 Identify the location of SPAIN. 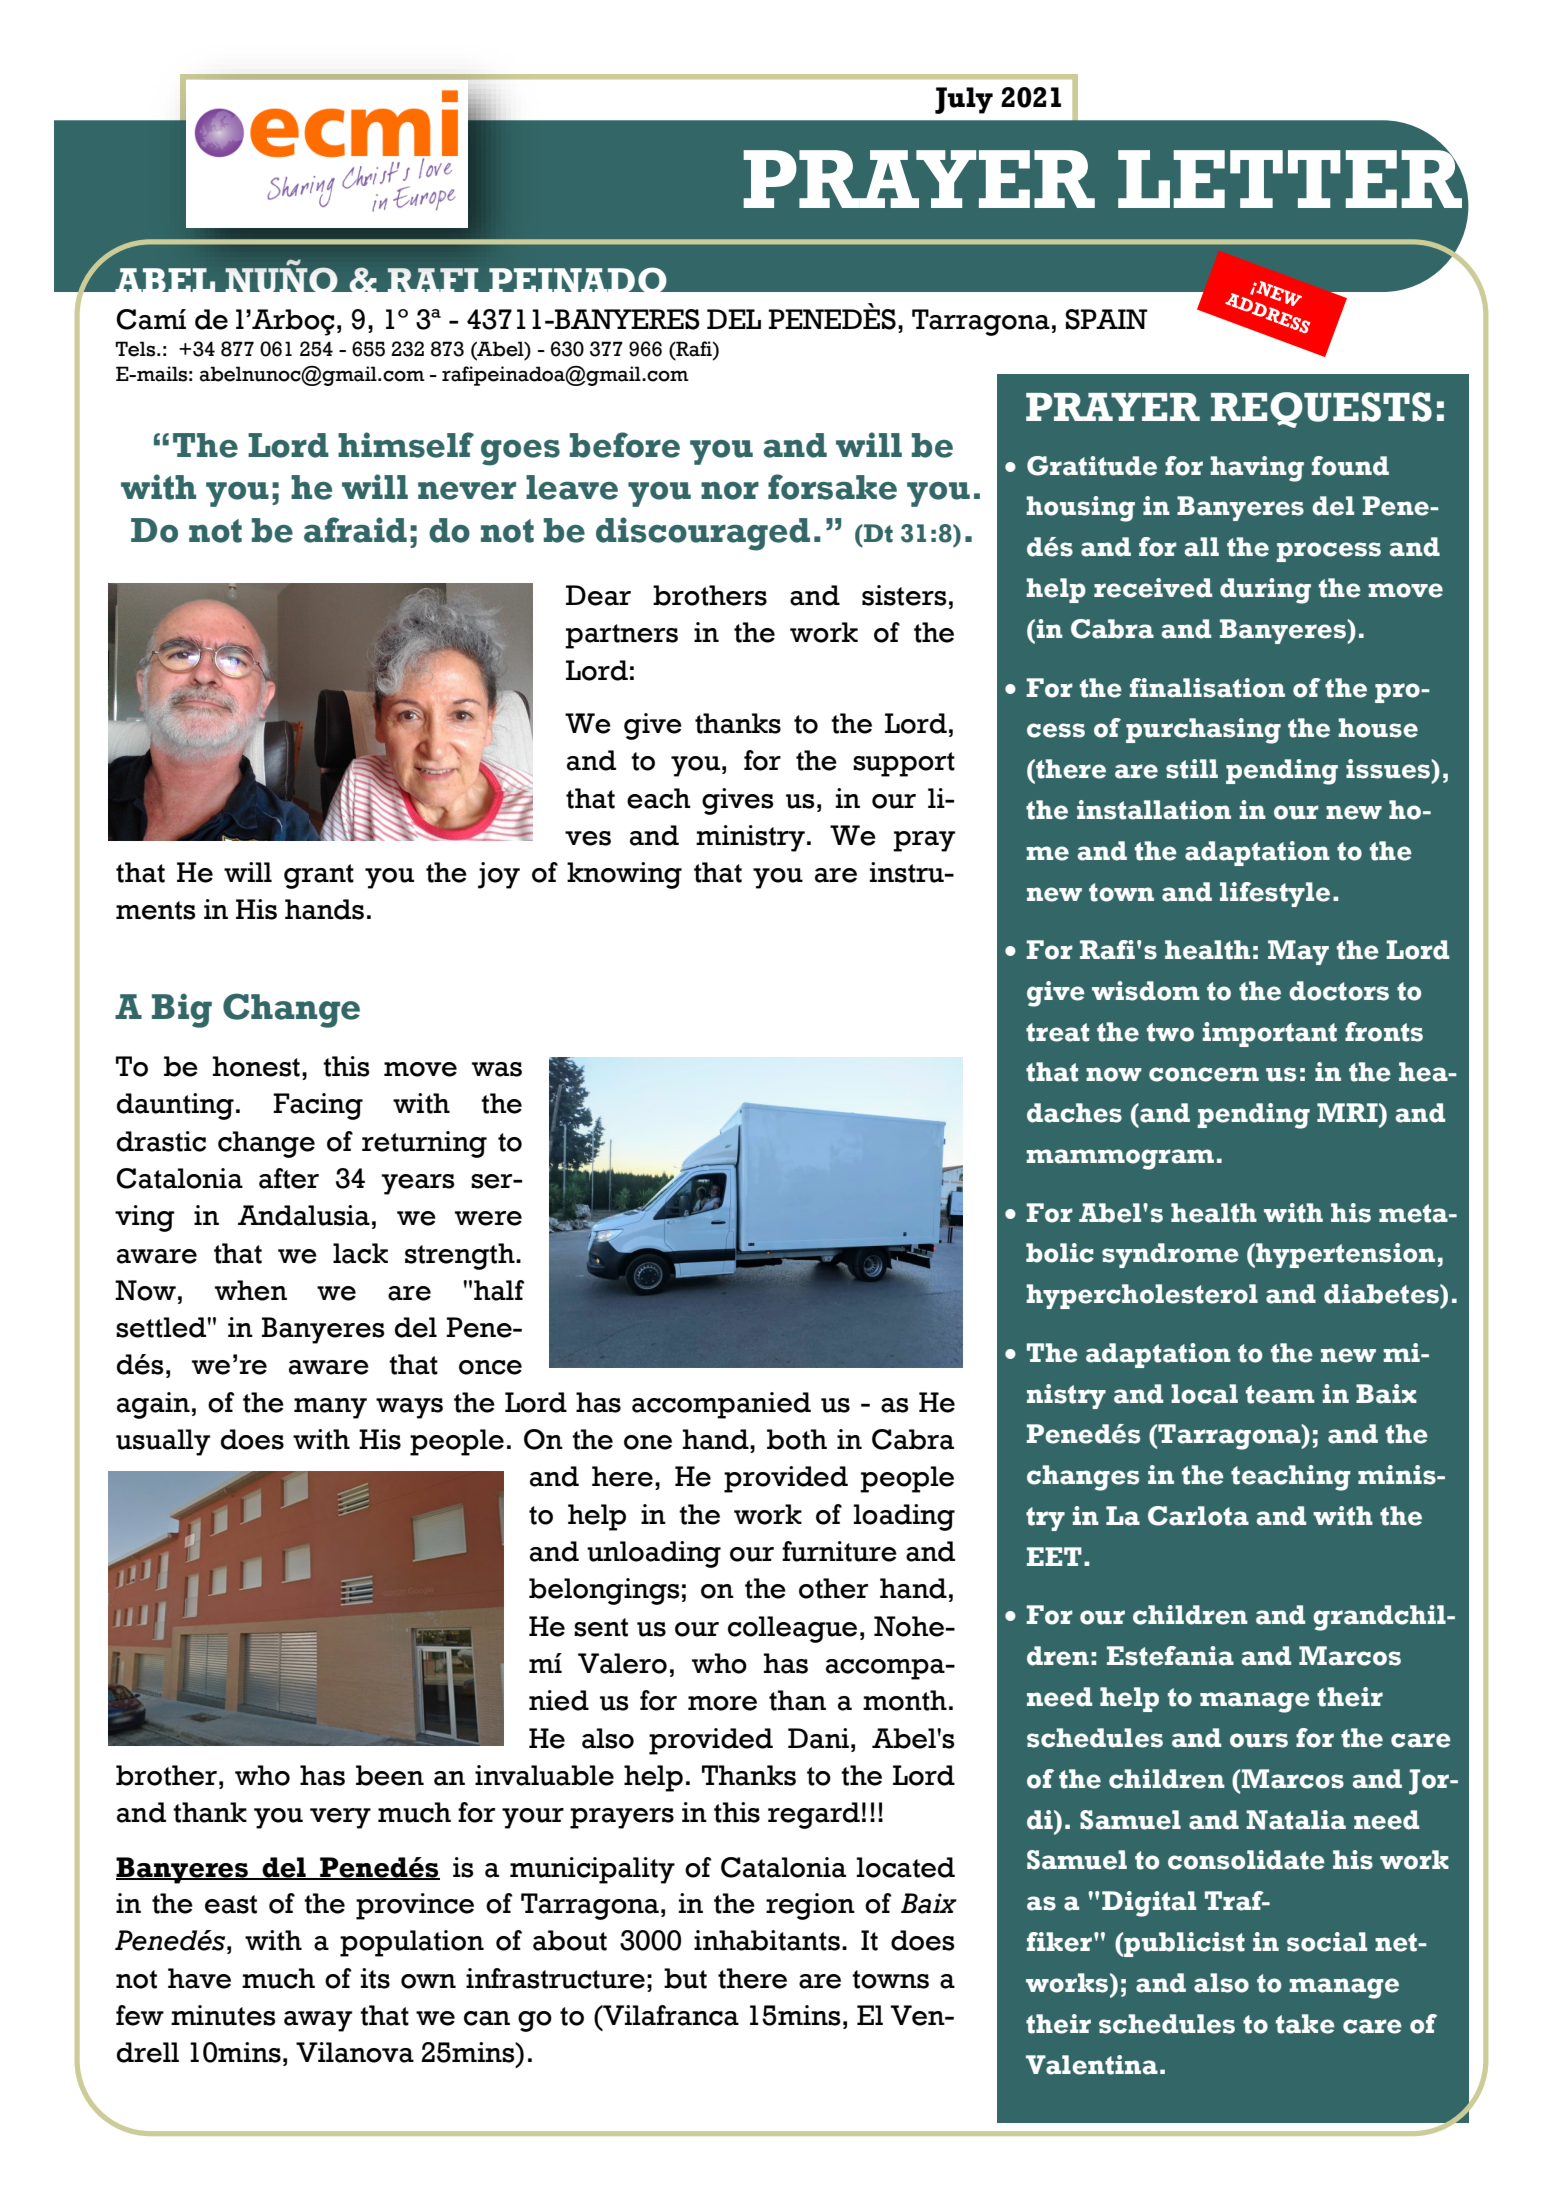
(1107, 319).
